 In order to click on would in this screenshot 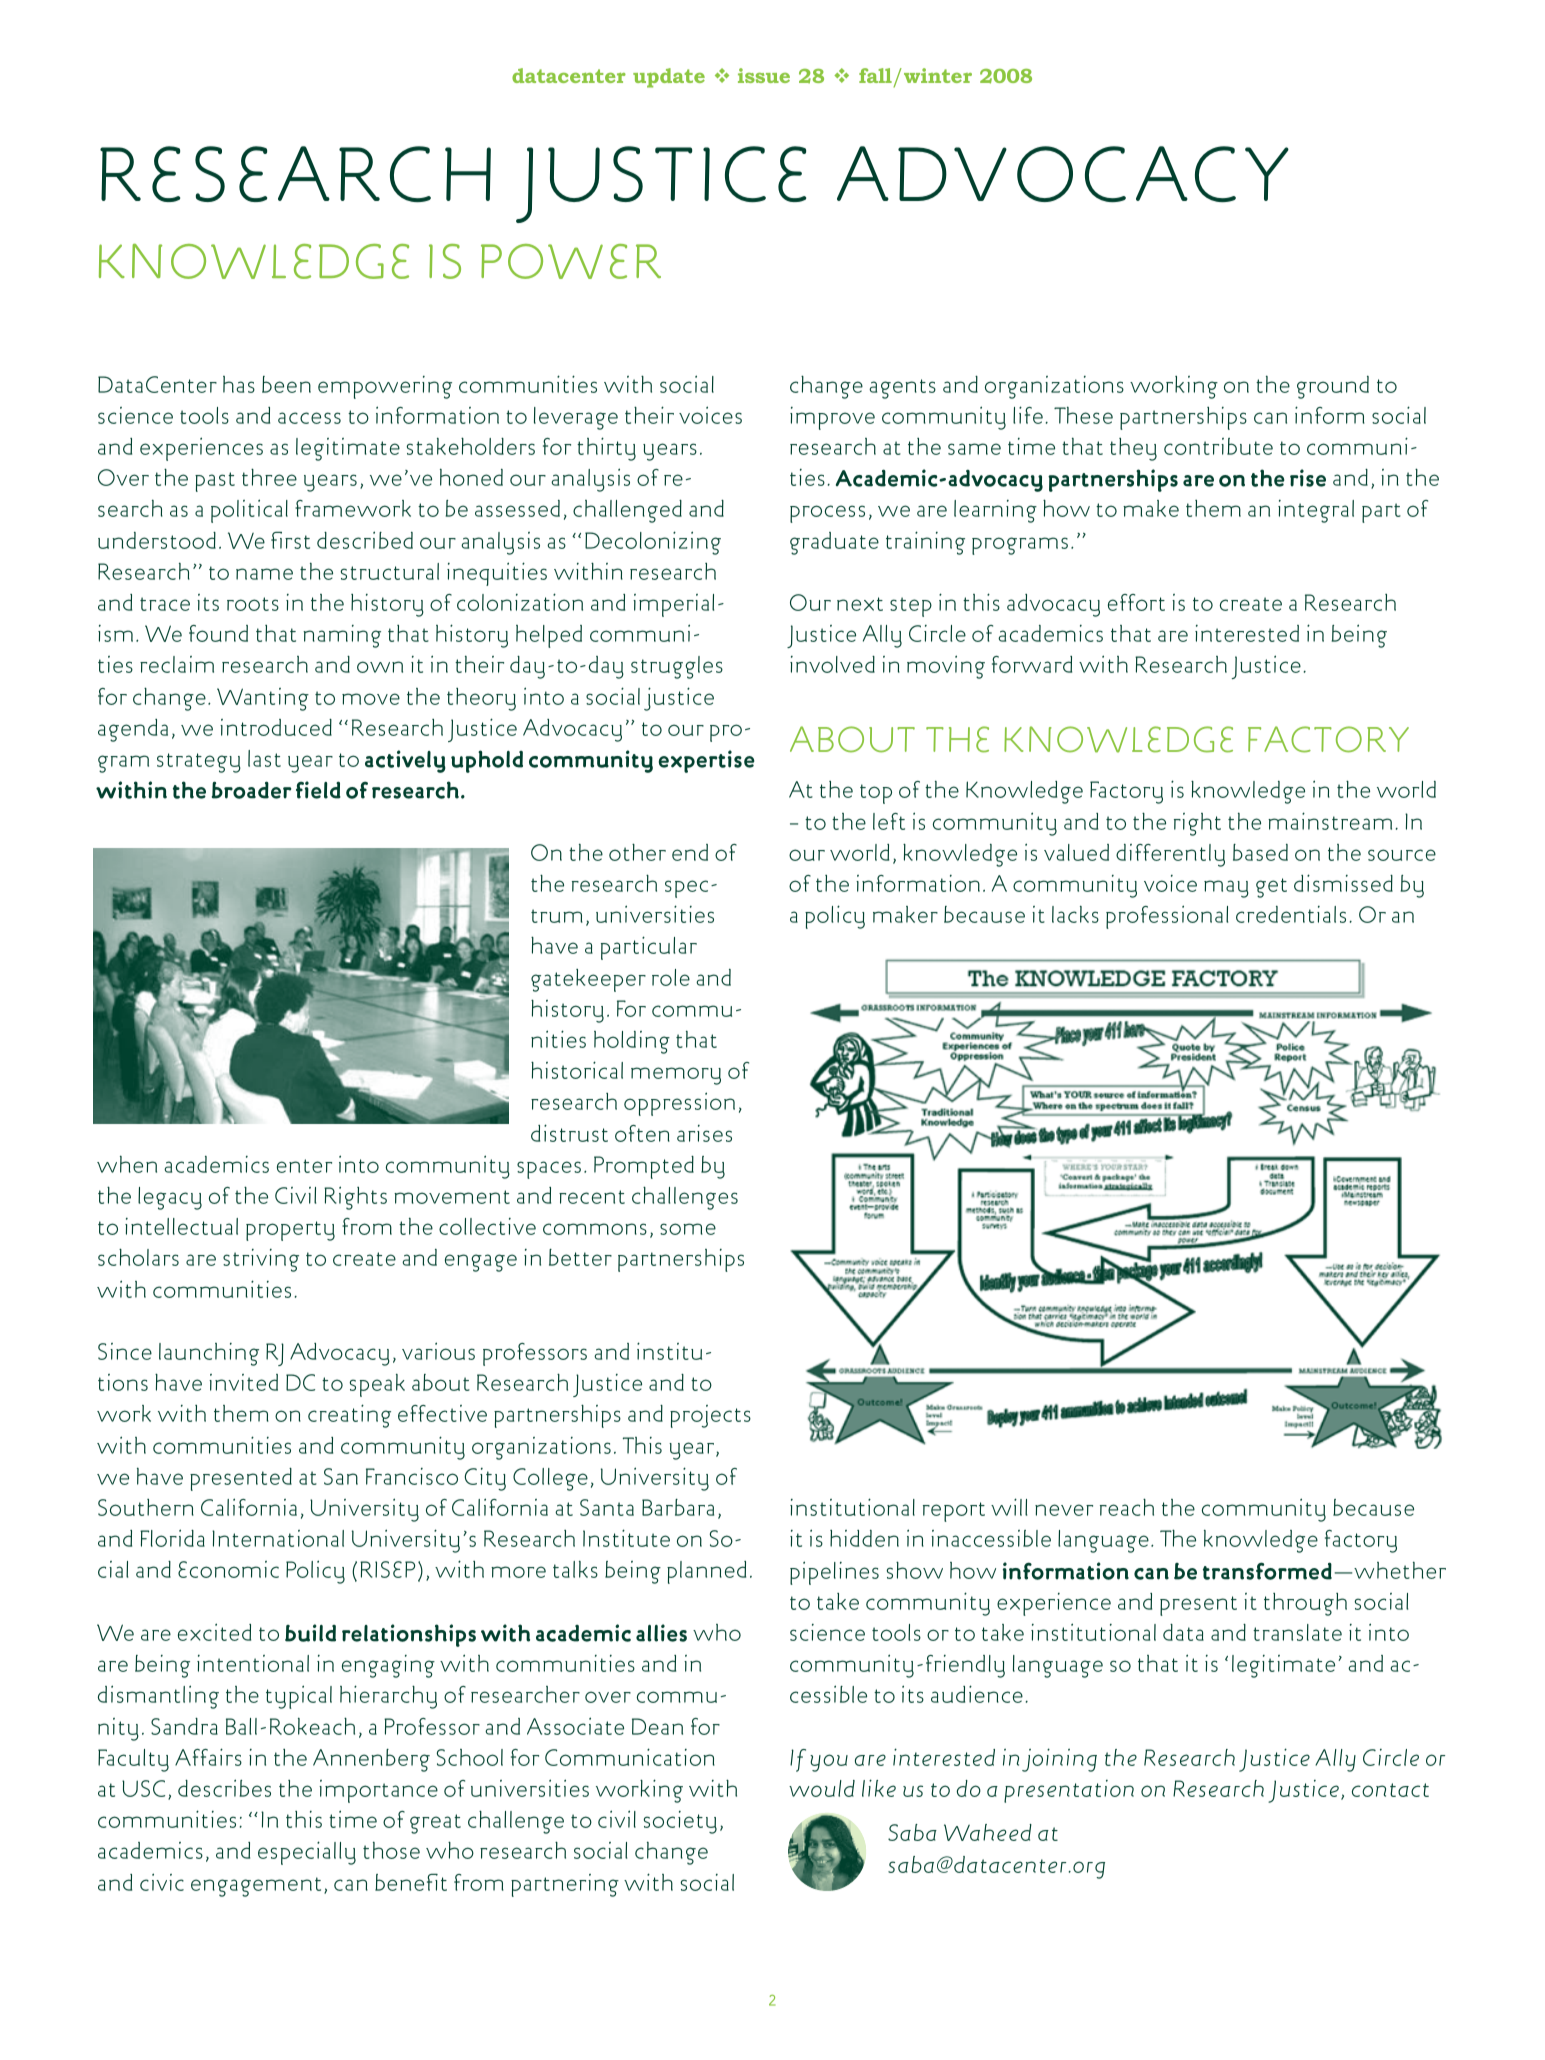, I will do `click(822, 1788)`.
